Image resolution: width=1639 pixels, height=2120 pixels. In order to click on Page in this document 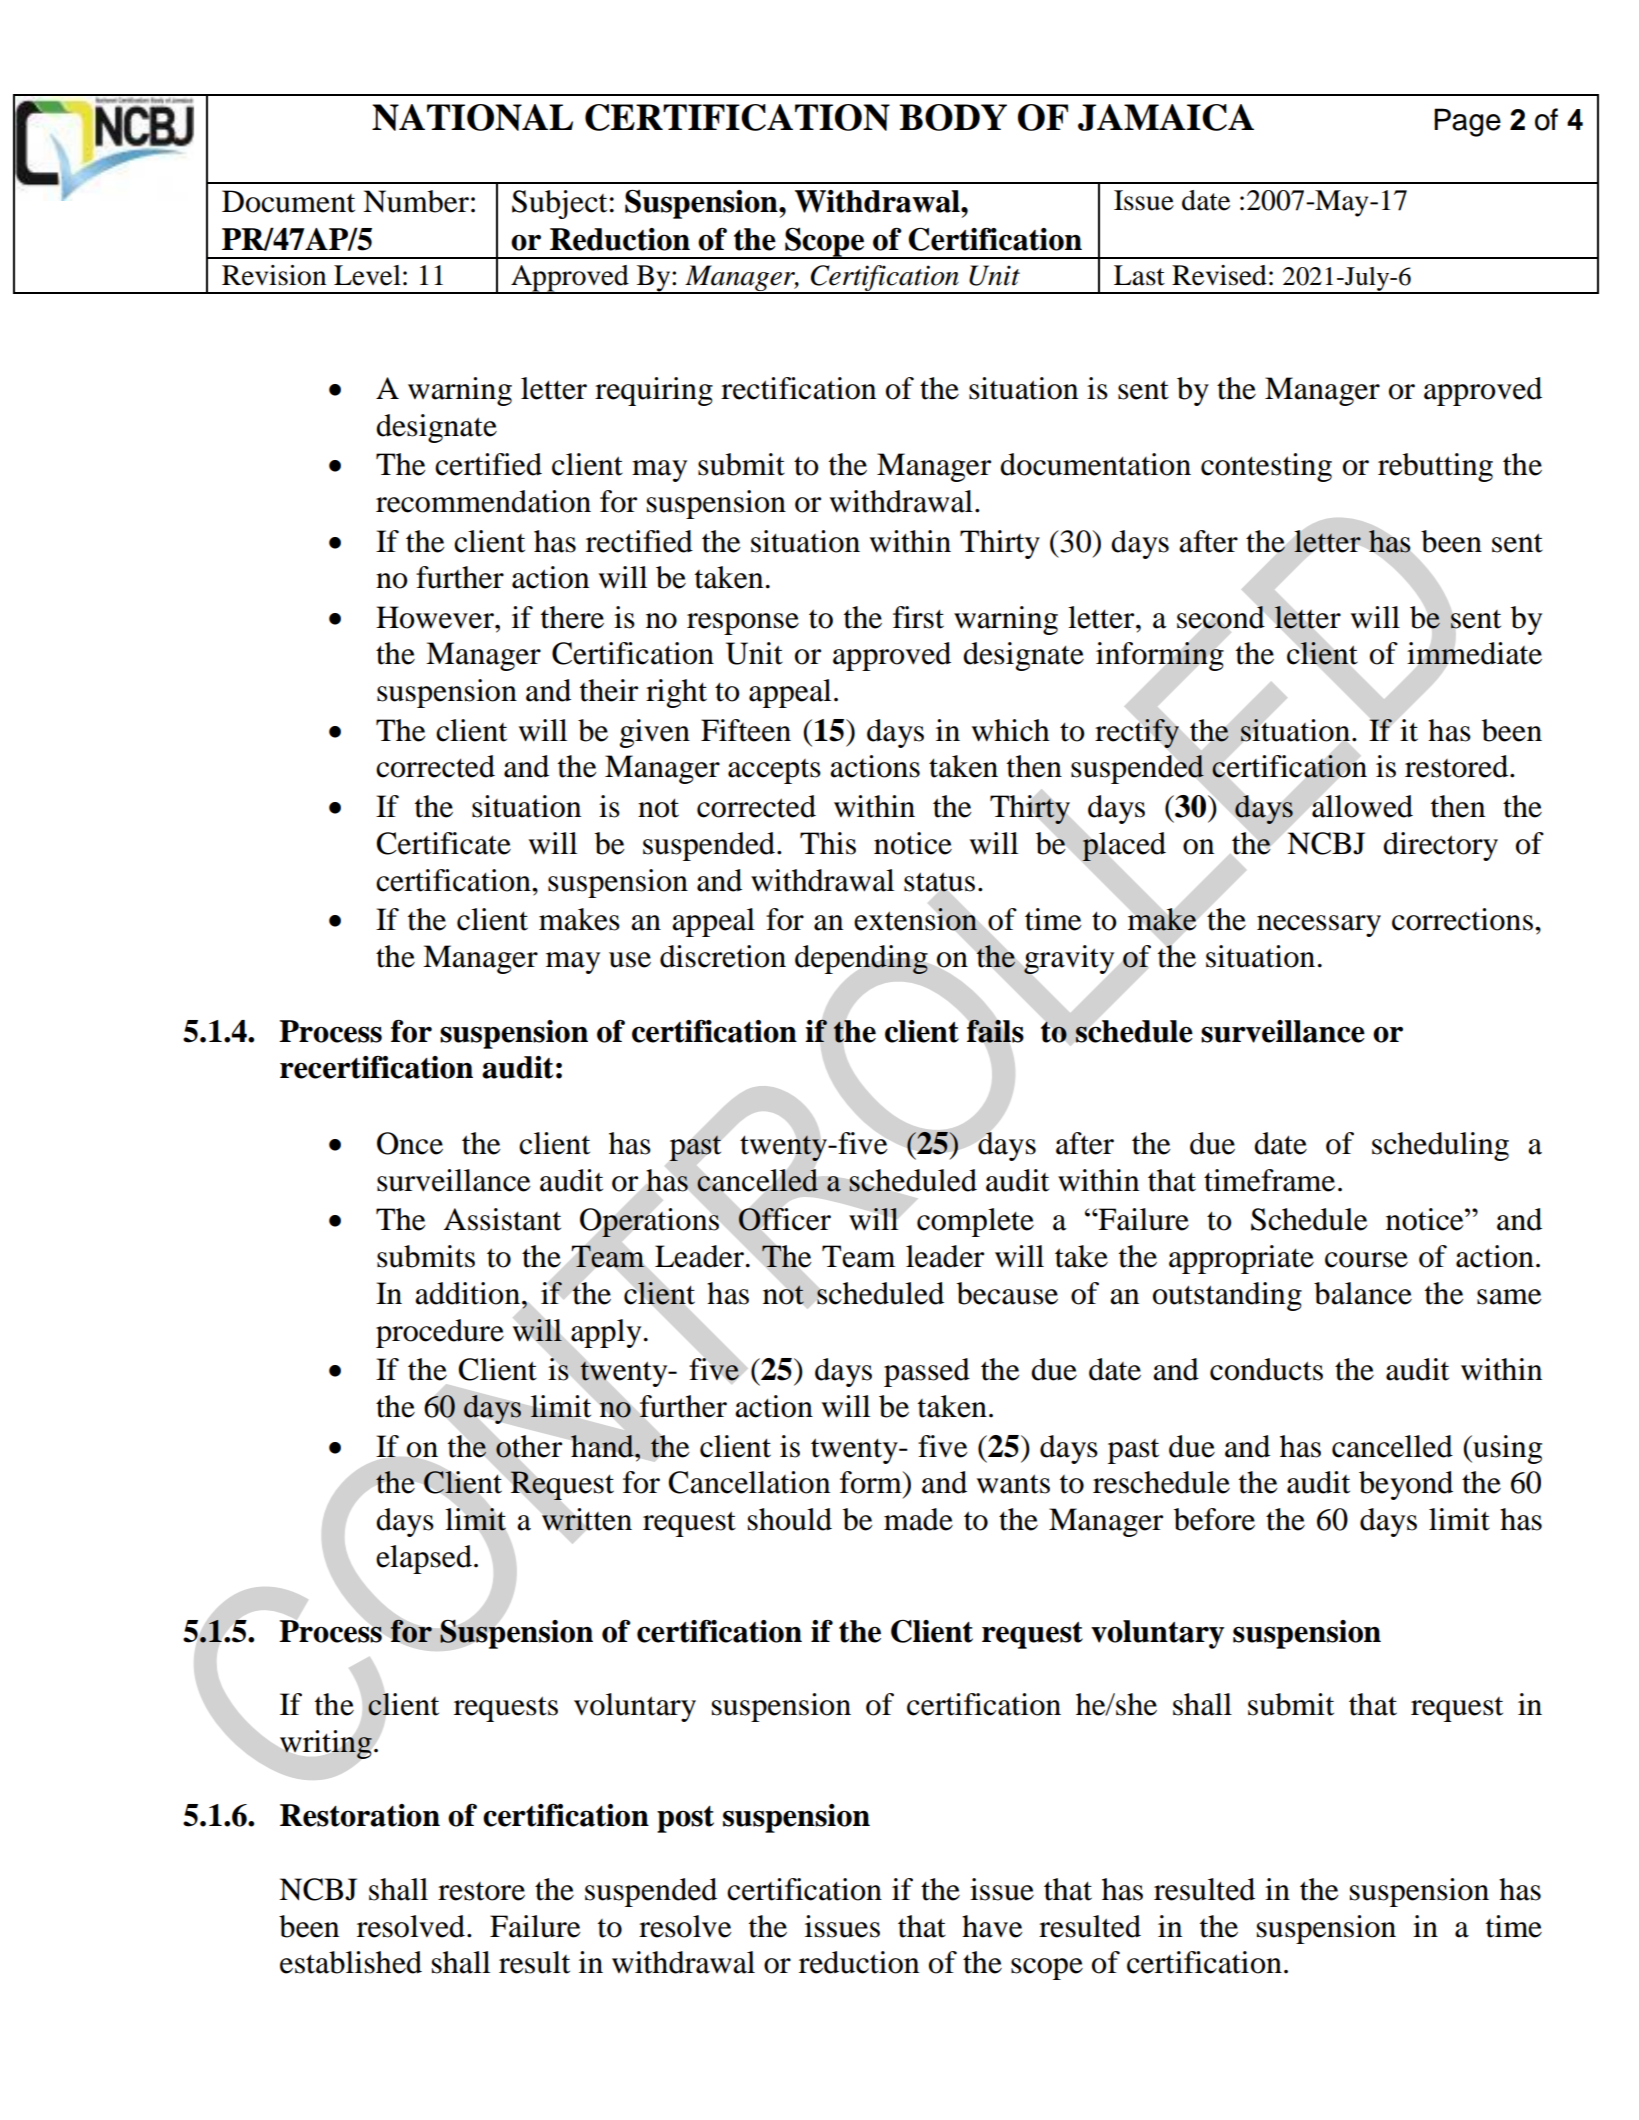, I will do `click(1467, 122)`.
